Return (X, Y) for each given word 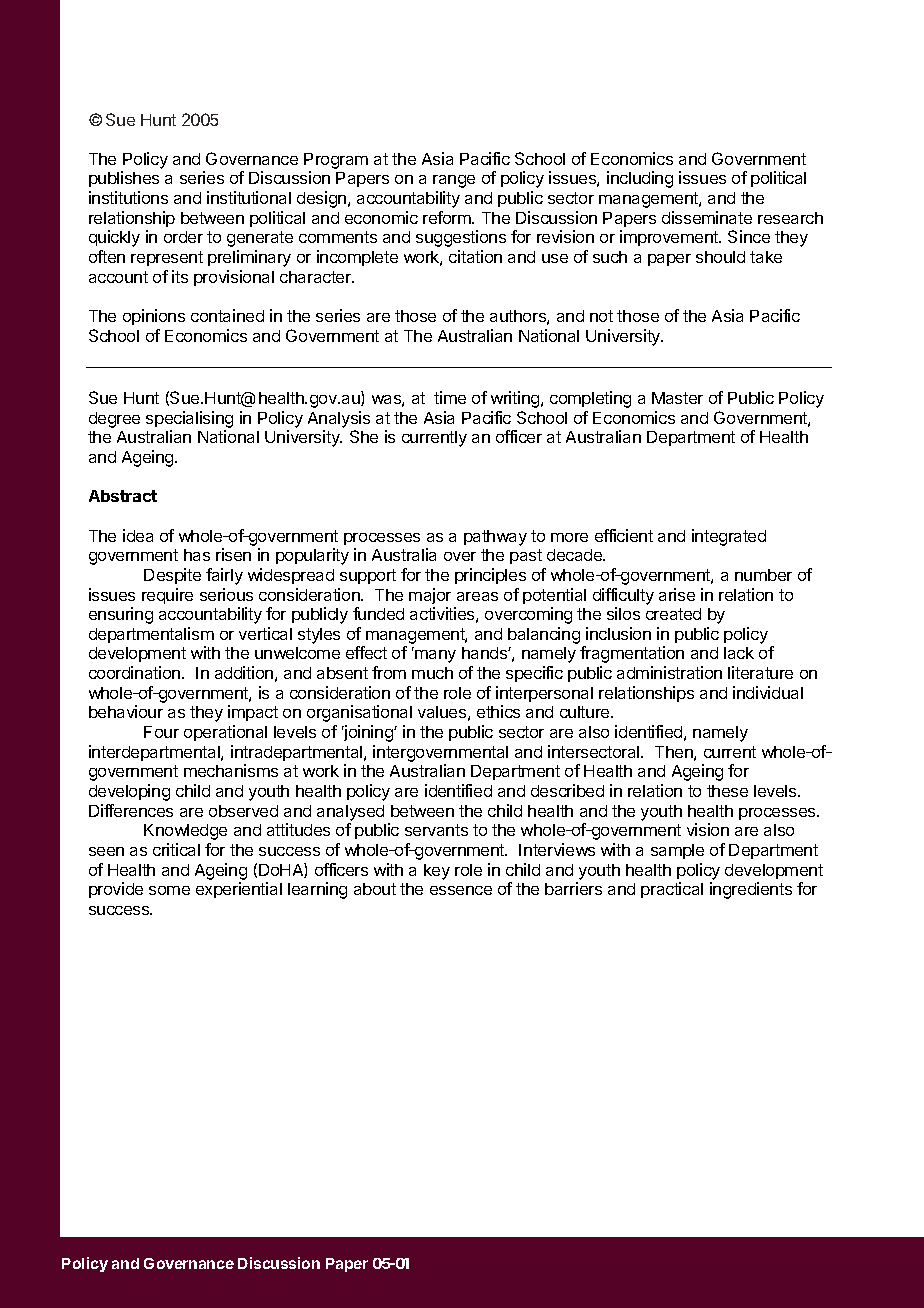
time (450, 397)
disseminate (707, 217)
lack (739, 653)
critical (176, 849)
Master (677, 398)
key (437, 872)
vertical (265, 633)
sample (677, 851)
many (435, 656)
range (454, 181)
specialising (189, 419)
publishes (124, 179)
